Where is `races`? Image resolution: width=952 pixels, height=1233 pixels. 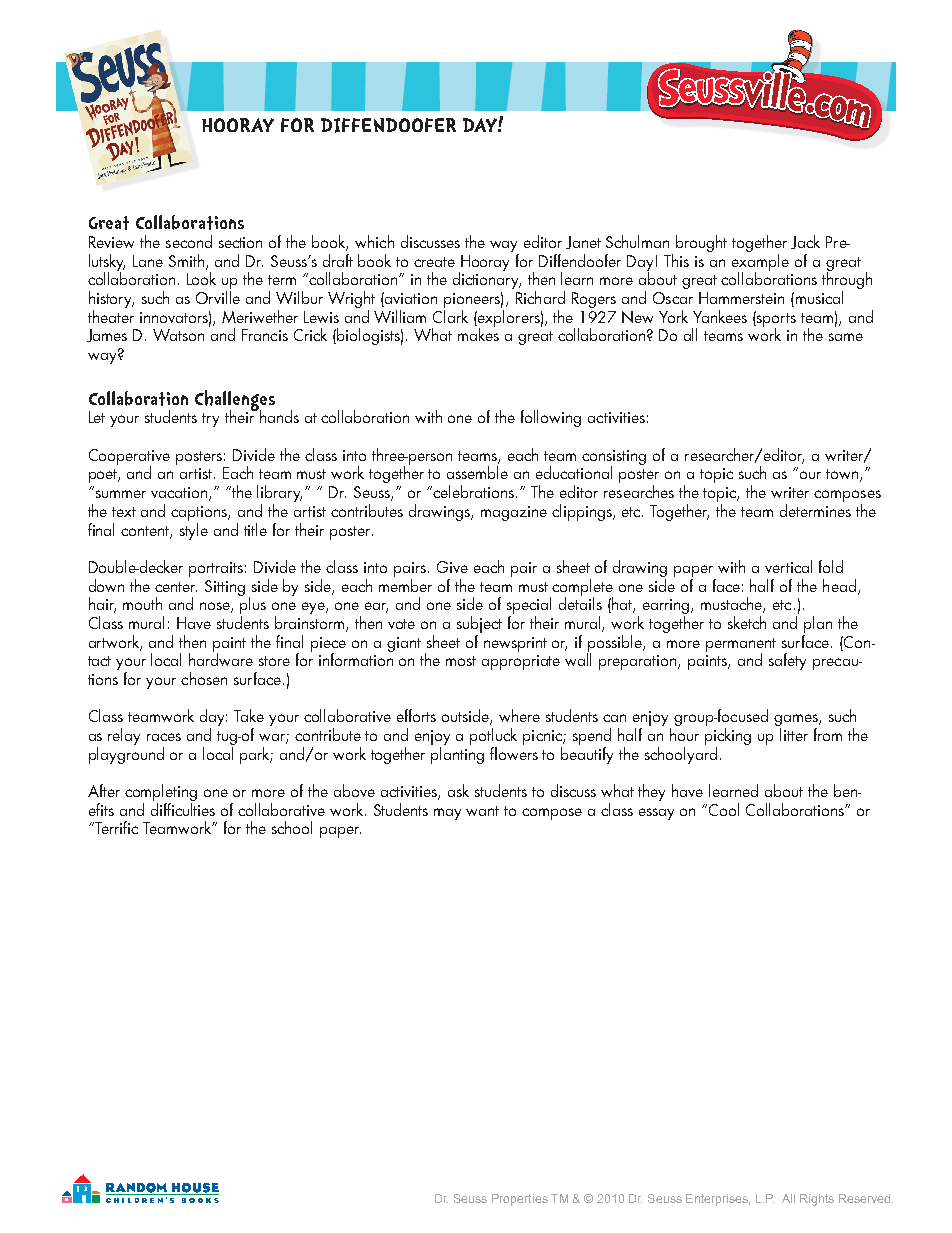
races is located at coordinates (164, 737).
